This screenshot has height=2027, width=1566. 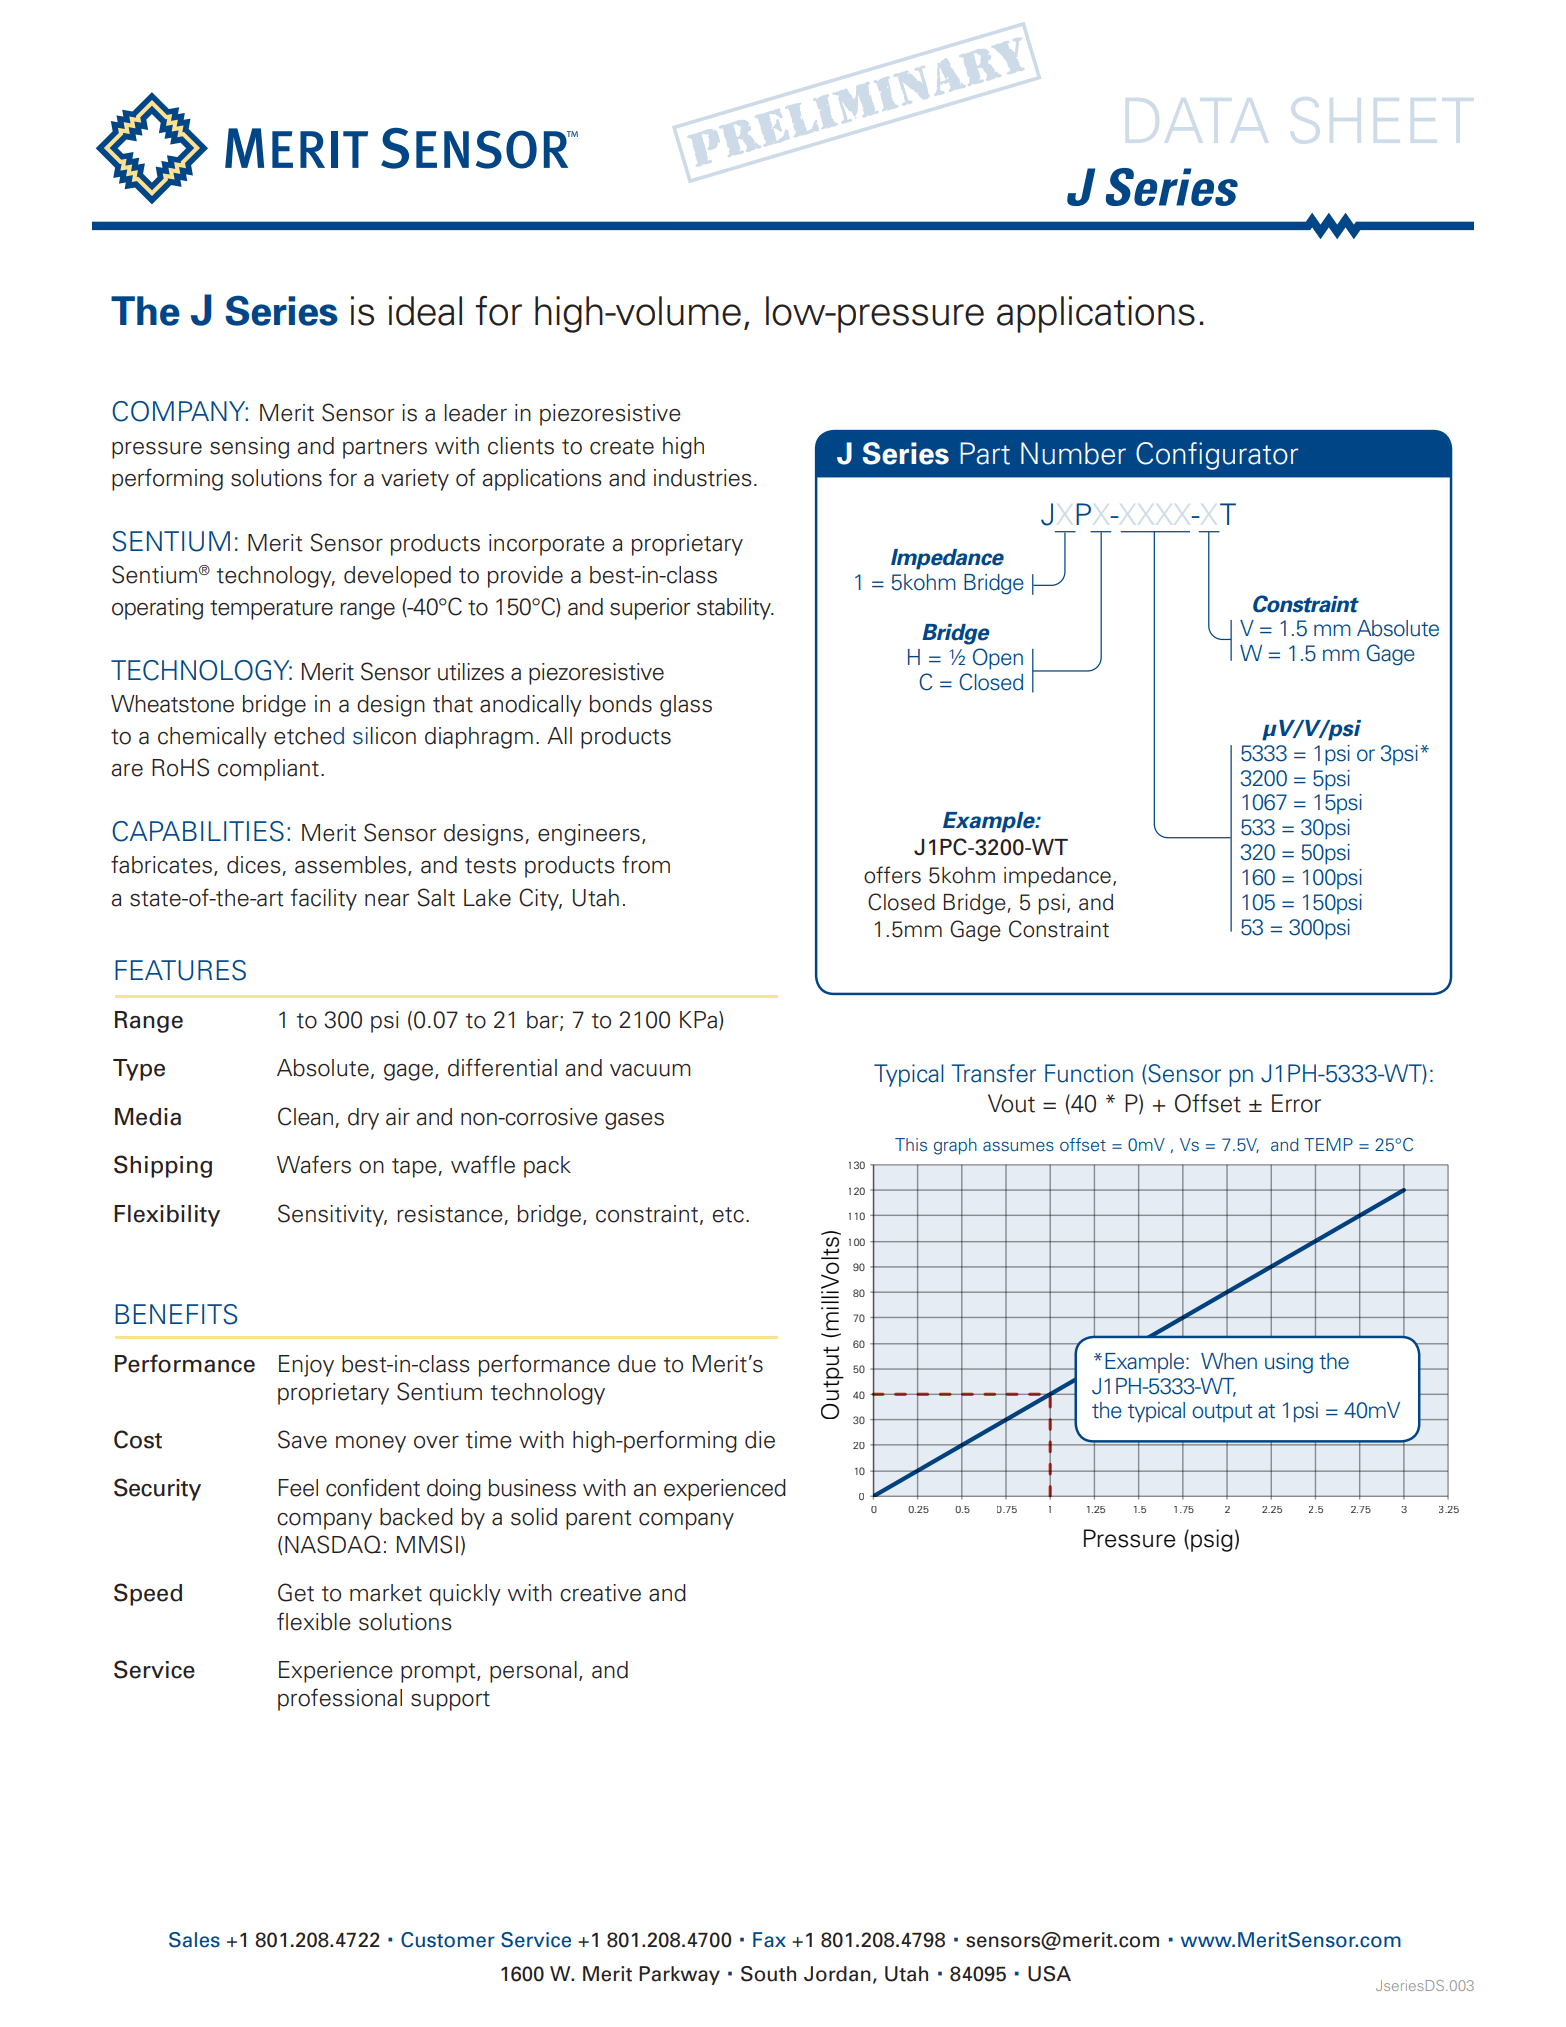 I want to click on create, so click(x=622, y=447).
